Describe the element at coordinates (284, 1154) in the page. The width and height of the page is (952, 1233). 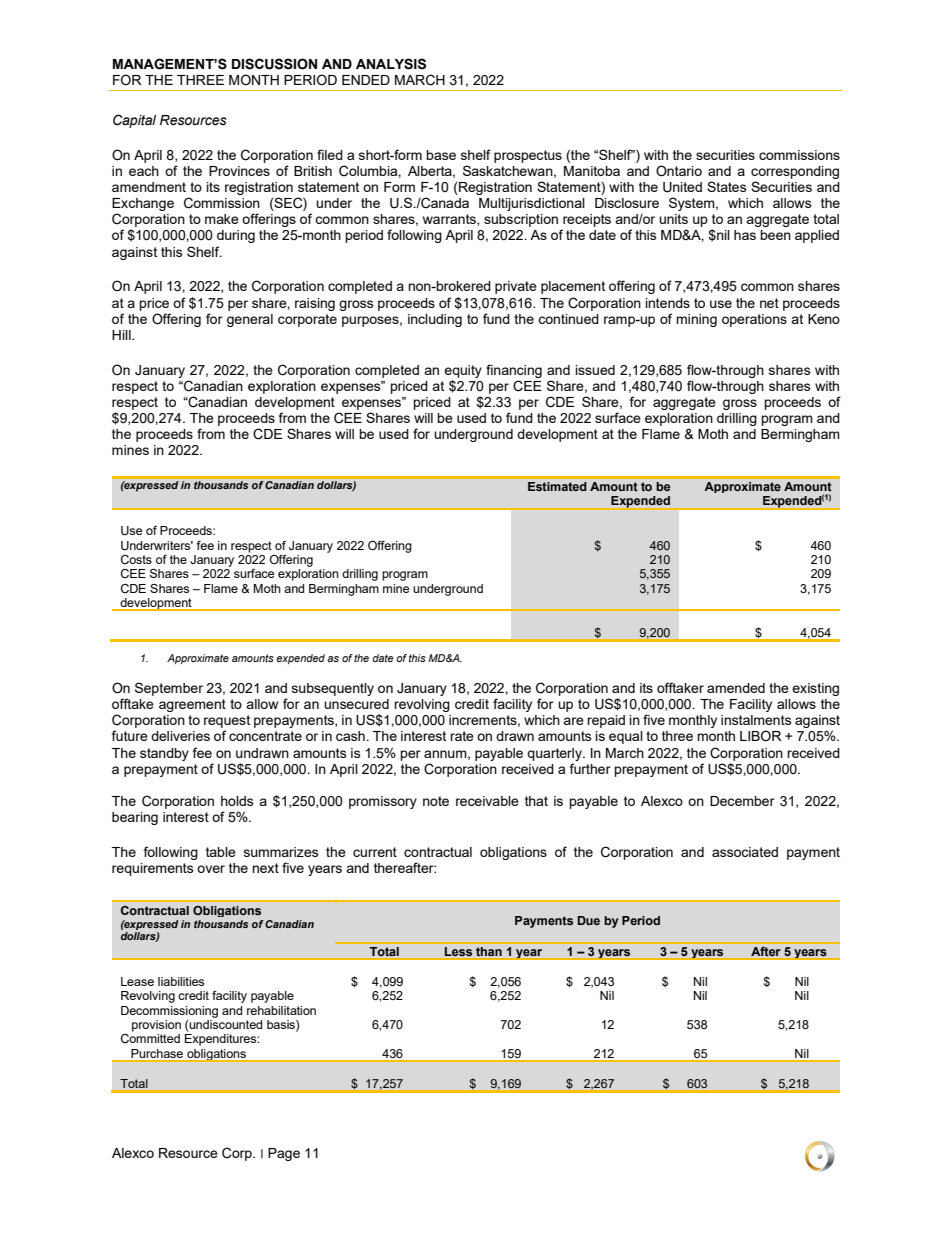
I see `Page` at that location.
